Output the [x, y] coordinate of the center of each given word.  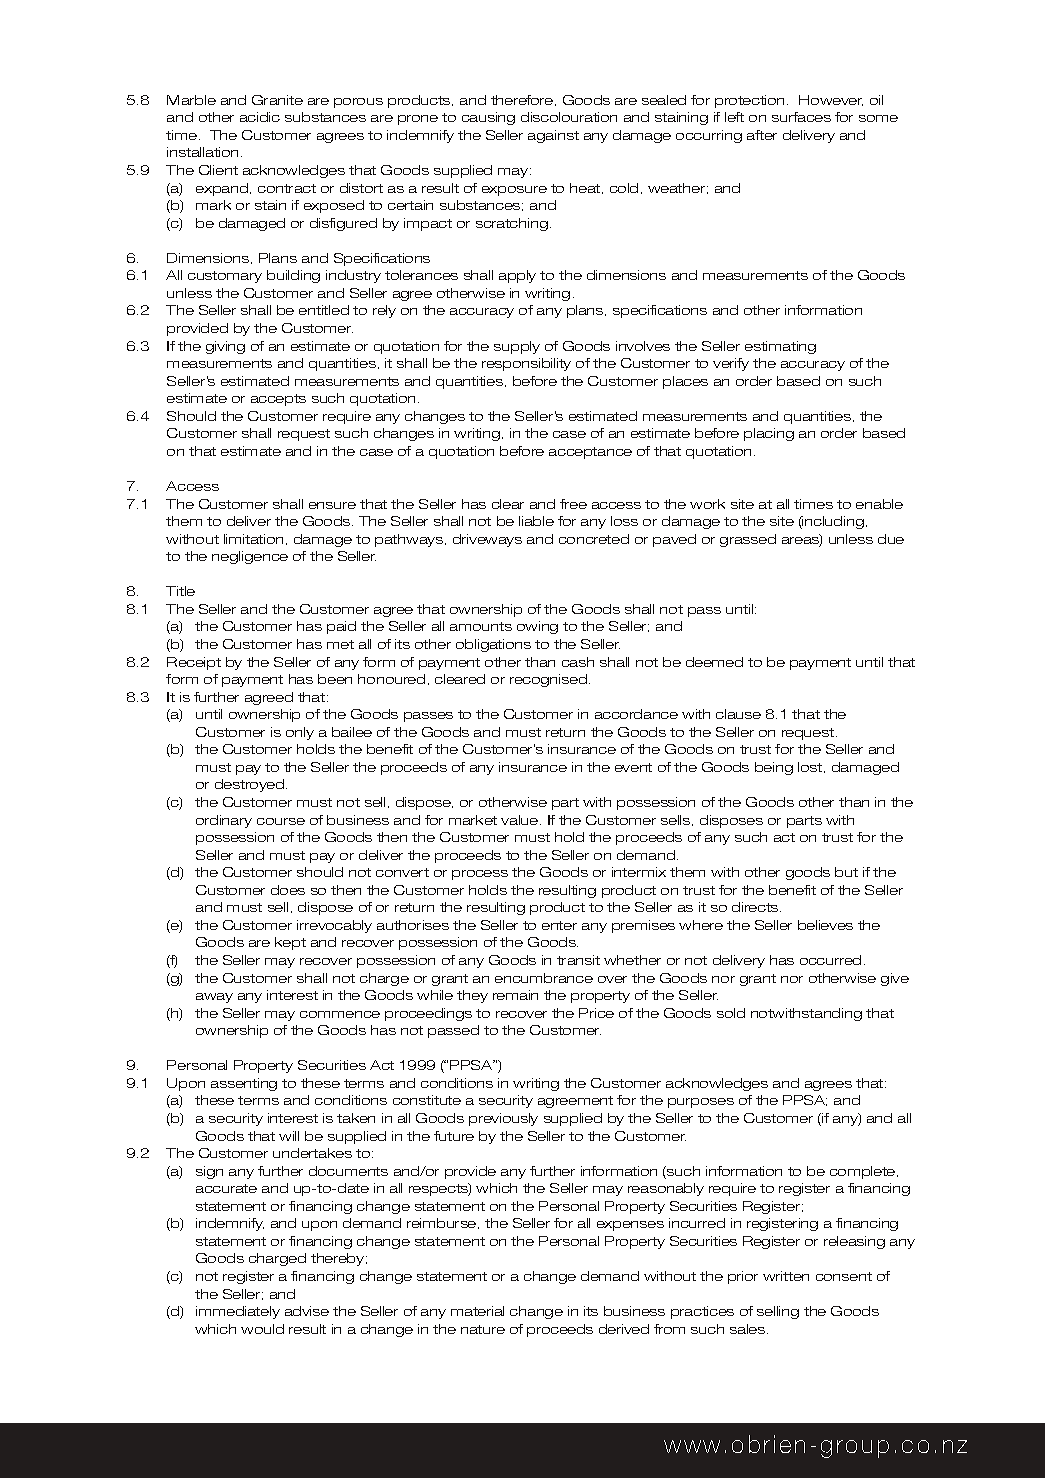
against [553, 136]
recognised [550, 680]
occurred [830, 960]
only [300, 733]
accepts [278, 400]
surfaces [801, 117]
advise [307, 1311]
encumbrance [544, 978]
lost [811, 767]
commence [340, 1014]
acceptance [590, 453]
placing [769, 434]
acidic [260, 117]
